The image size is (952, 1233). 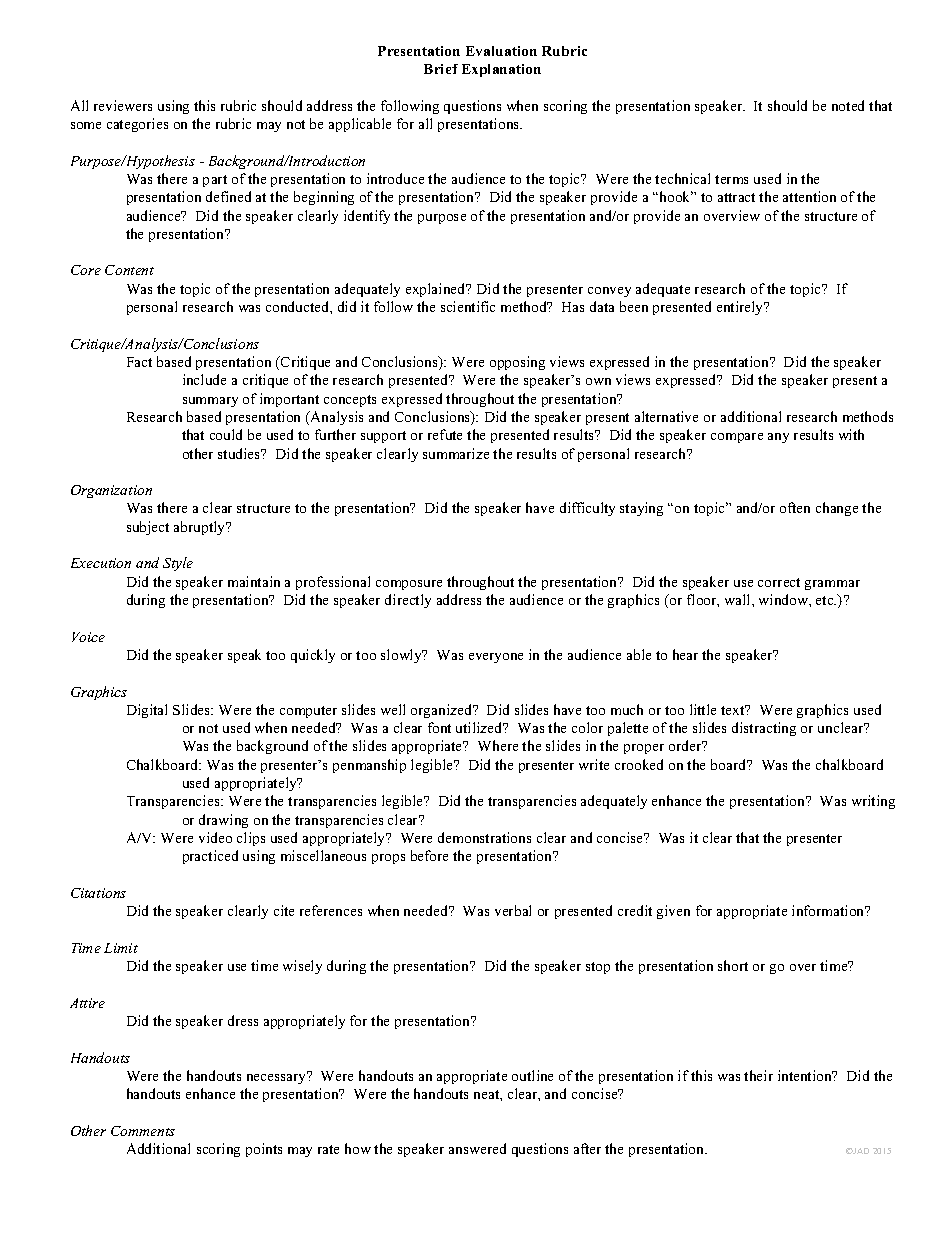 I want to click on Comments, so click(x=143, y=1131).
